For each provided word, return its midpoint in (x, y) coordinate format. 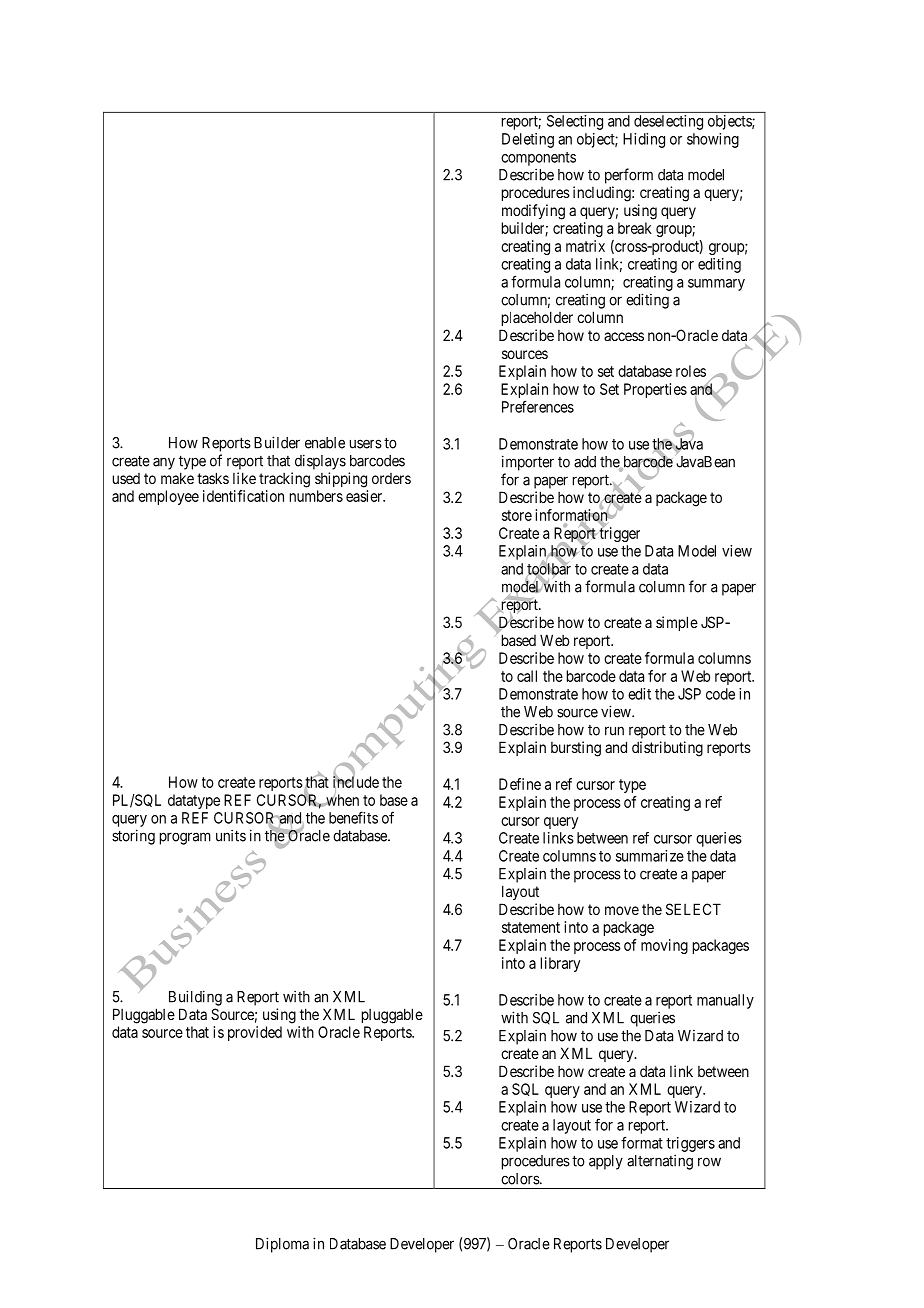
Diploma (282, 1245)
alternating (660, 1162)
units (231, 835)
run (614, 731)
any (164, 463)
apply (606, 1162)
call (527, 676)
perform (629, 176)
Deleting (528, 140)
